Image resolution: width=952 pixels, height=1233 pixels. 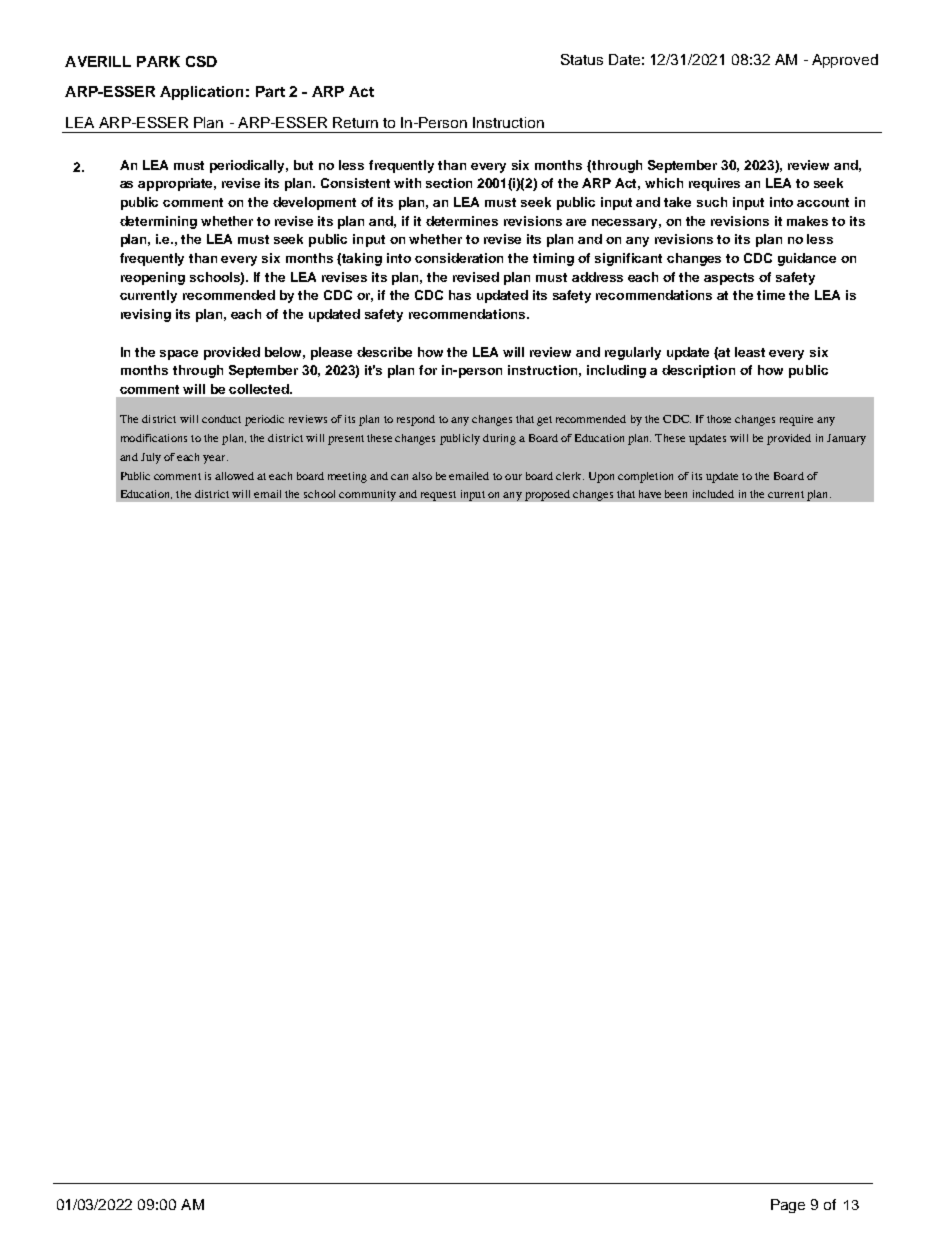 What do you see at coordinates (158, 61) in the document?
I see `PARK` at bounding box center [158, 61].
